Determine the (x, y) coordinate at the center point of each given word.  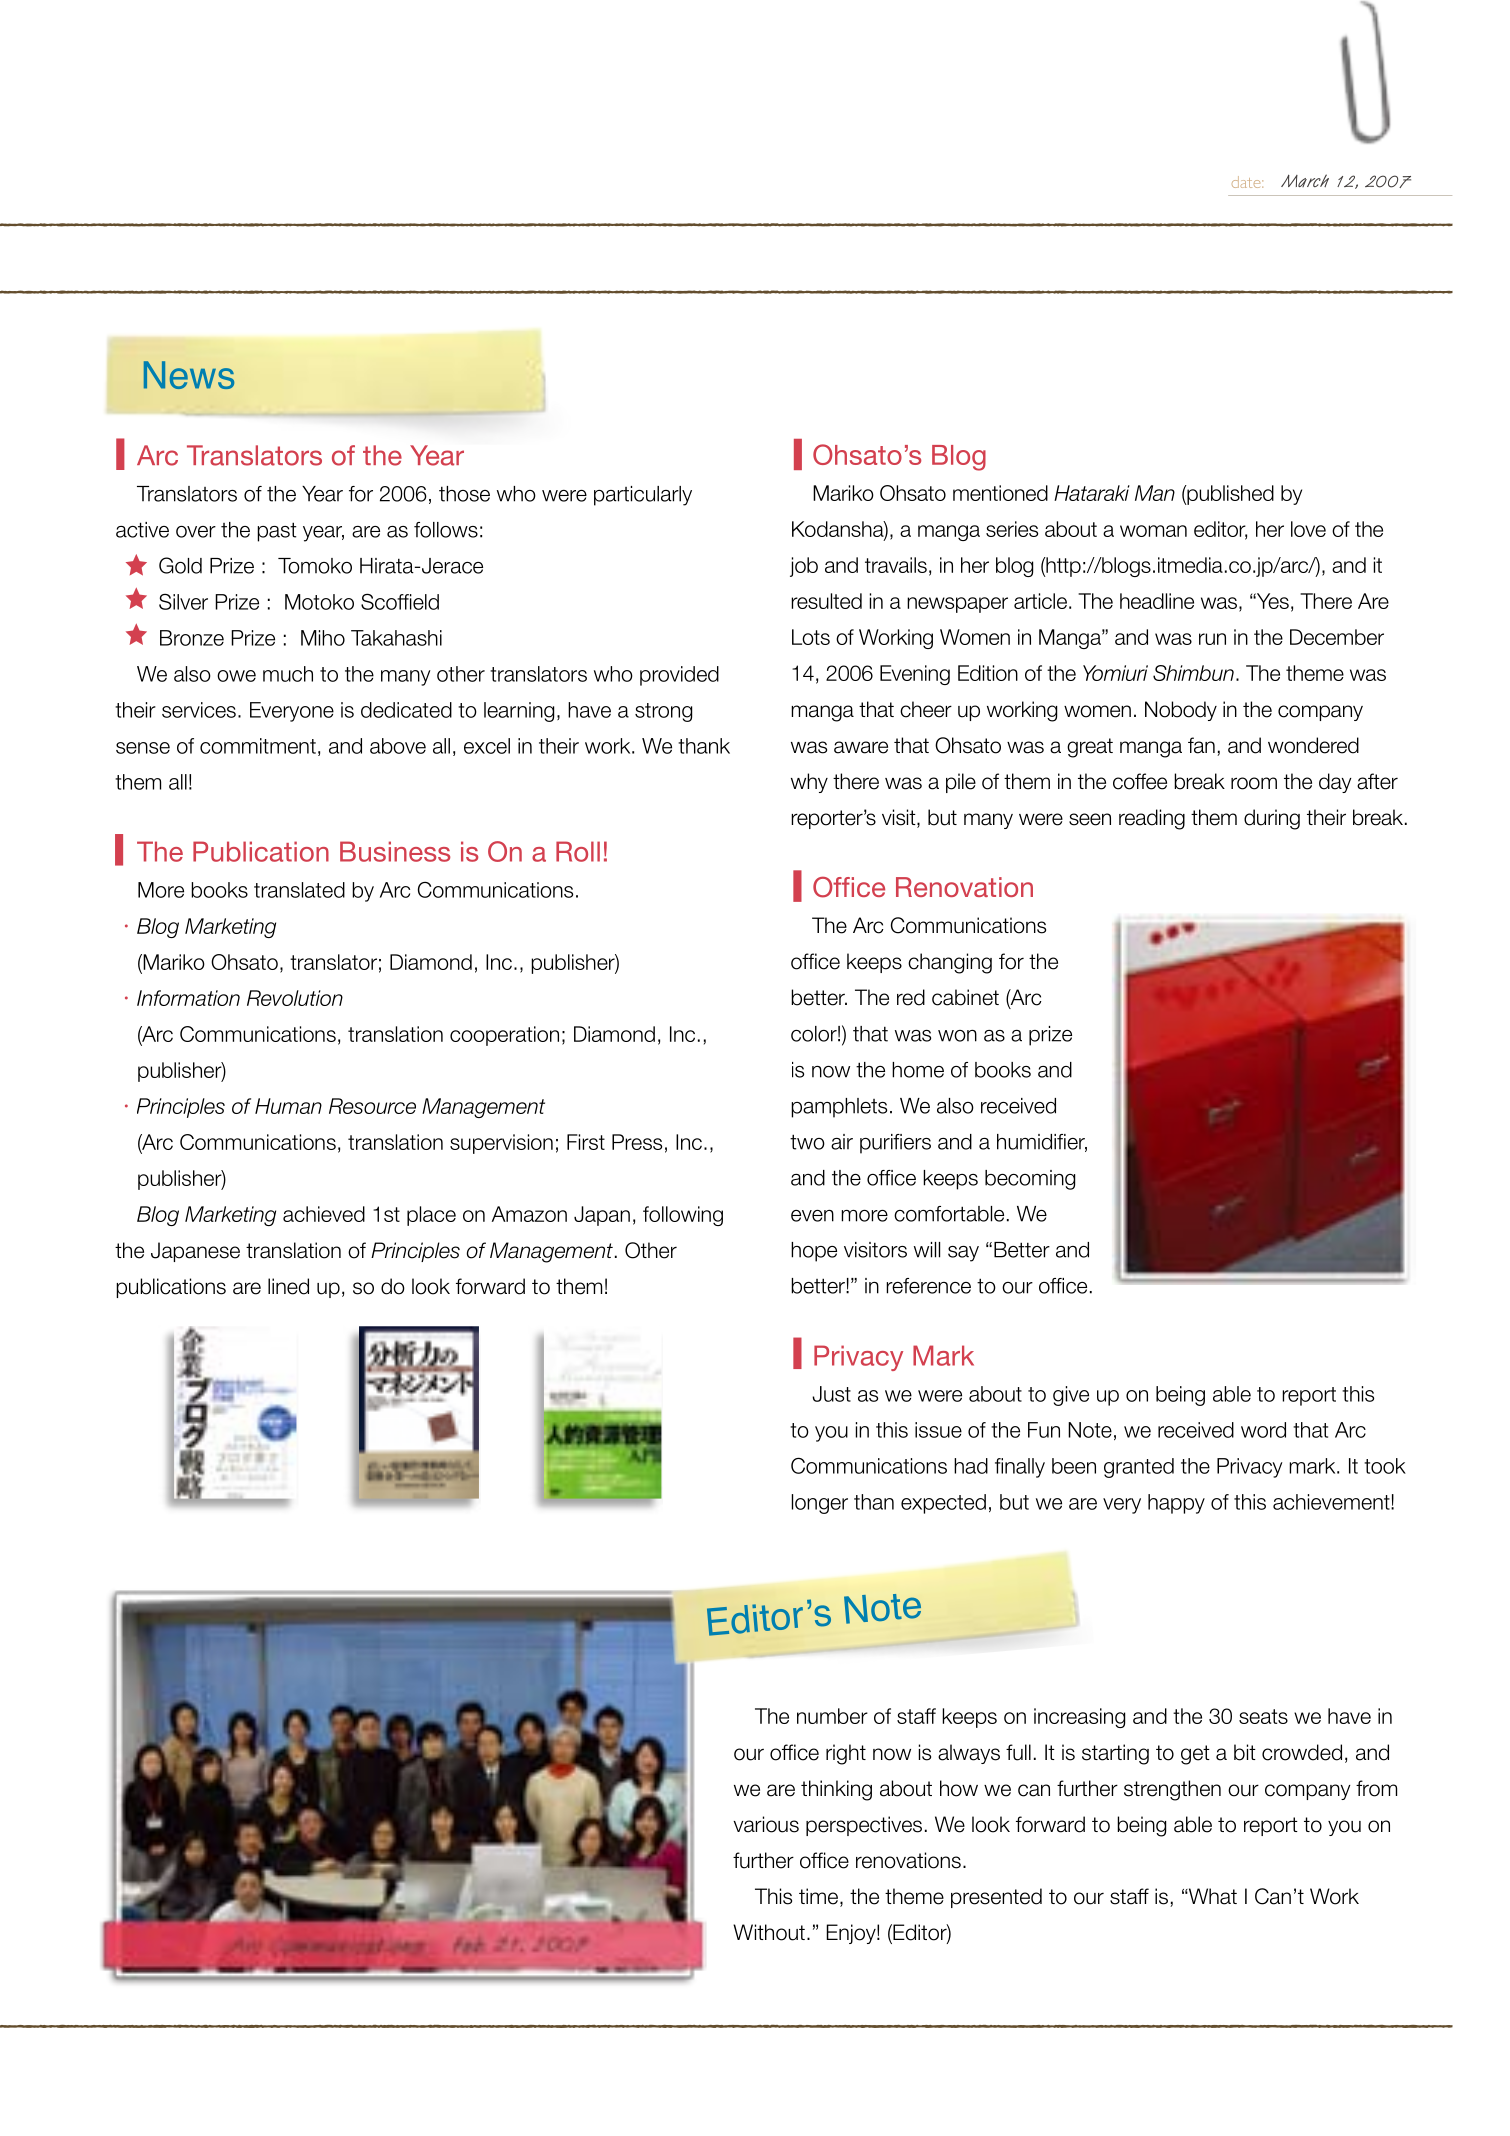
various (766, 1824)
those (464, 494)
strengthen (1172, 1790)
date (1247, 182)
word (1263, 1430)
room (1254, 783)
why (809, 783)
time (818, 1896)
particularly (643, 496)
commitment (258, 746)
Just (831, 1394)
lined (288, 1286)
